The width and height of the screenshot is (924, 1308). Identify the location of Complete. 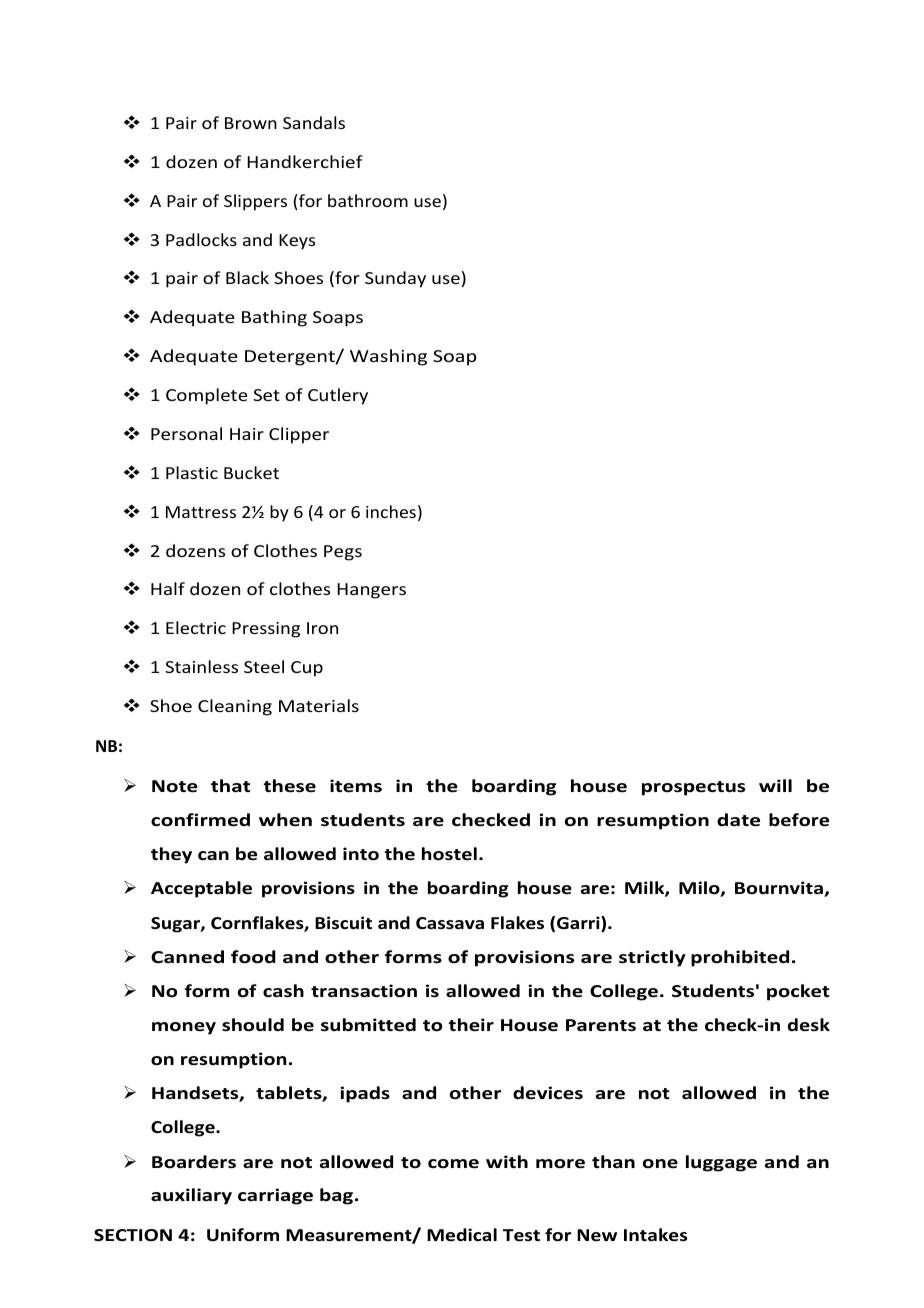
(206, 396).
